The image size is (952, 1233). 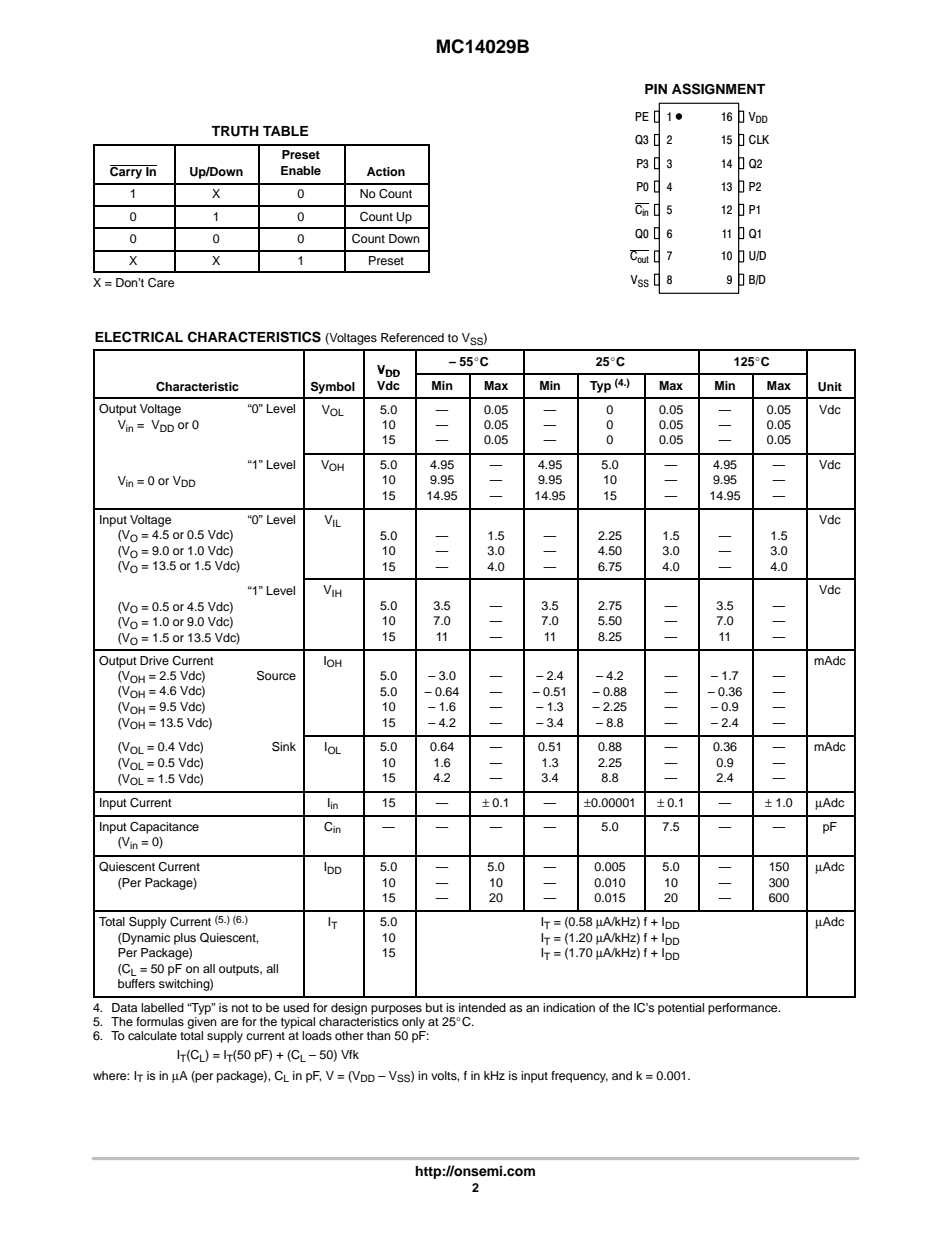 I want to click on intended, so click(x=482, y=1007).
